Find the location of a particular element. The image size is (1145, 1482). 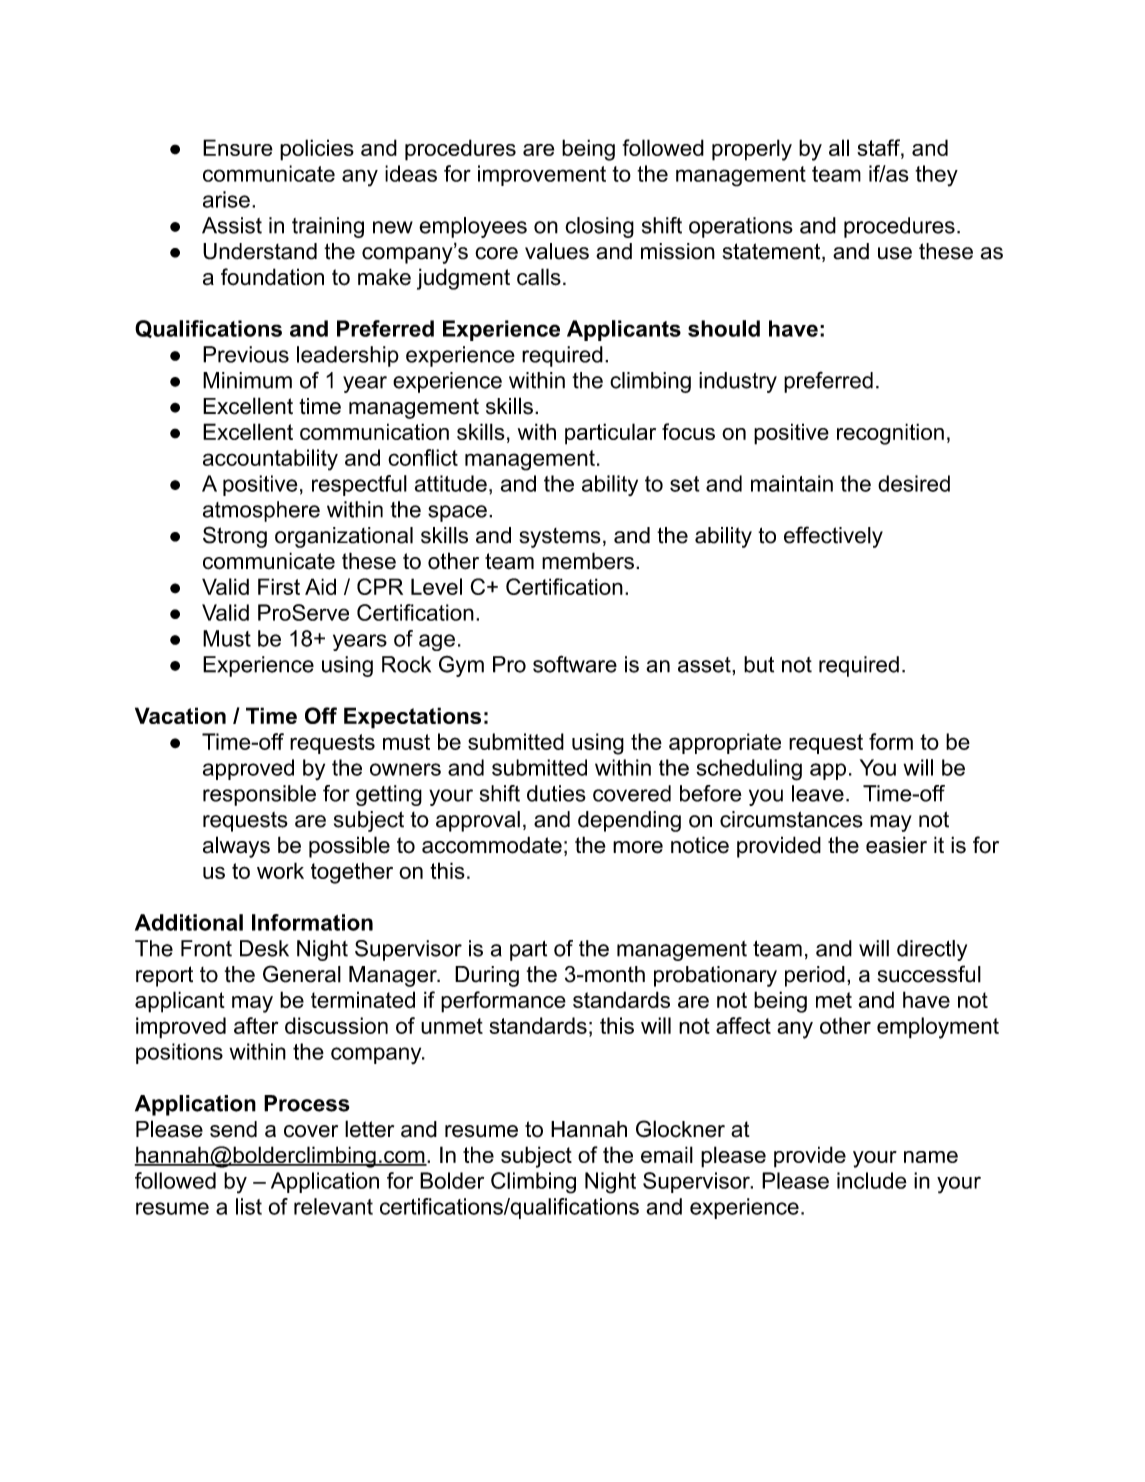

effectively is located at coordinates (833, 537).
